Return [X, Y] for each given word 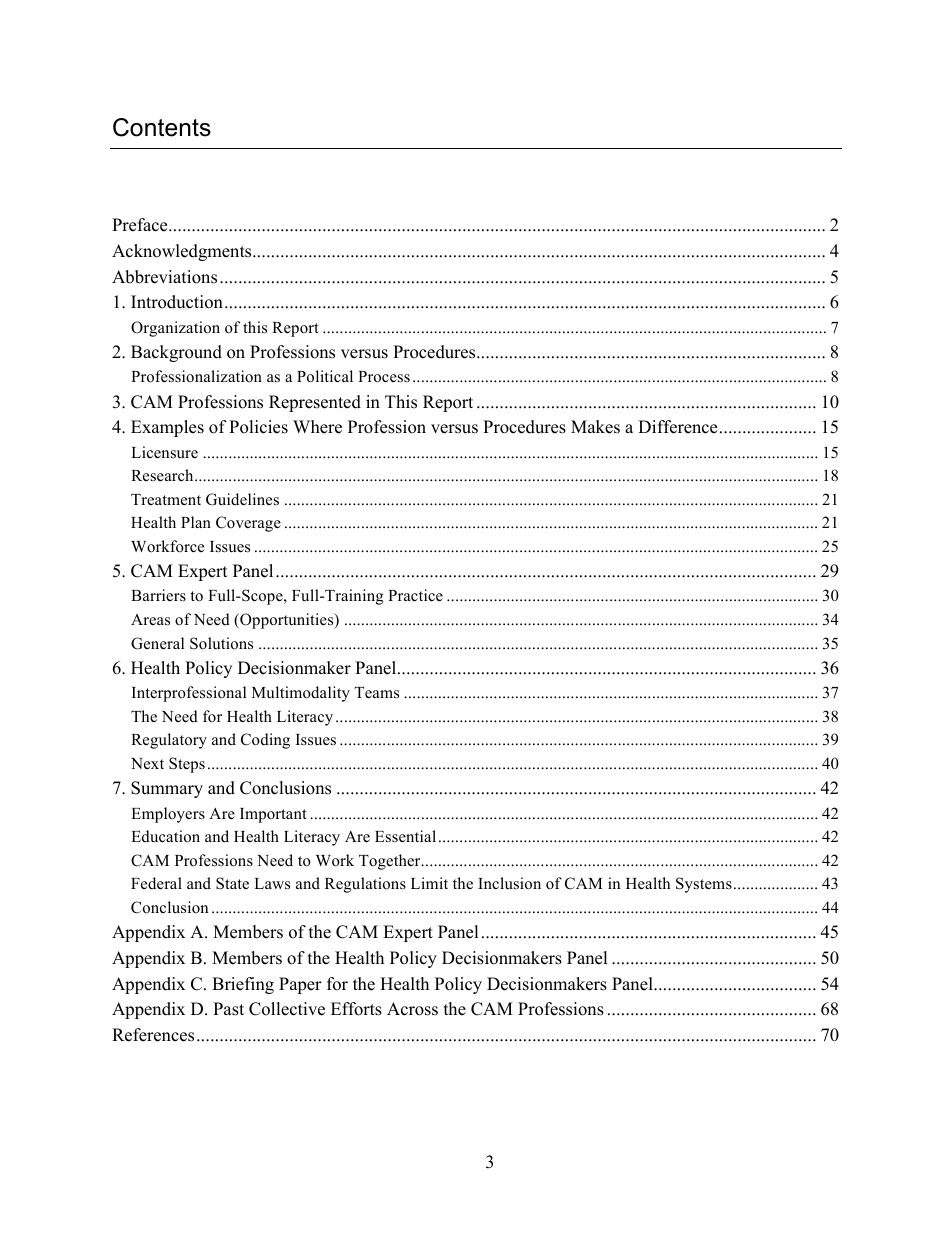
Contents [162, 127]
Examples [167, 428]
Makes [595, 427]
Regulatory [169, 741]
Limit [429, 883]
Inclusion [509, 883]
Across [412, 1009]
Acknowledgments [183, 252]
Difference [677, 427]
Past [228, 1009]
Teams [377, 693]
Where [317, 427]
